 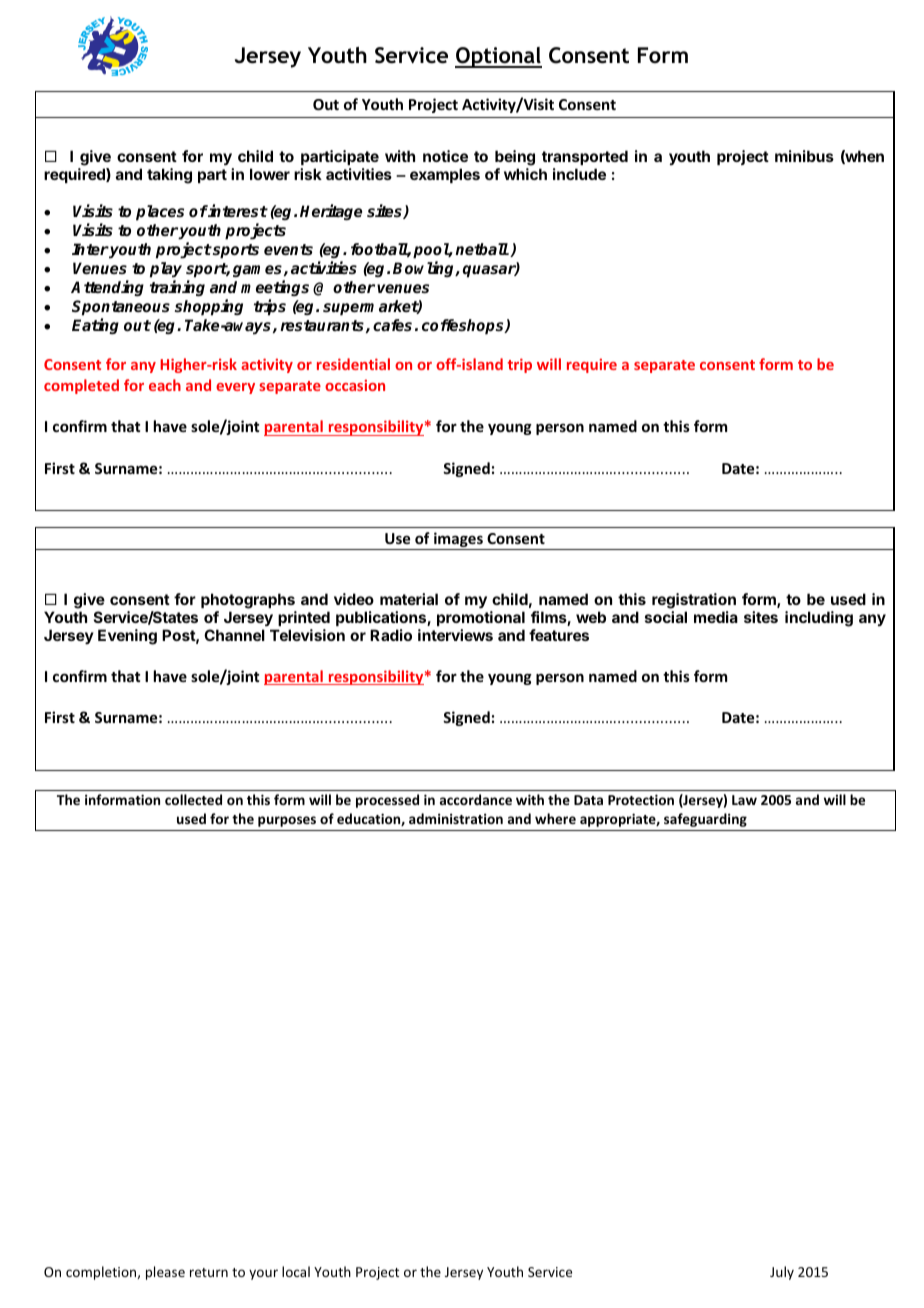 What do you see at coordinates (127, 637) in the screenshot?
I see `Evening` at bounding box center [127, 637].
